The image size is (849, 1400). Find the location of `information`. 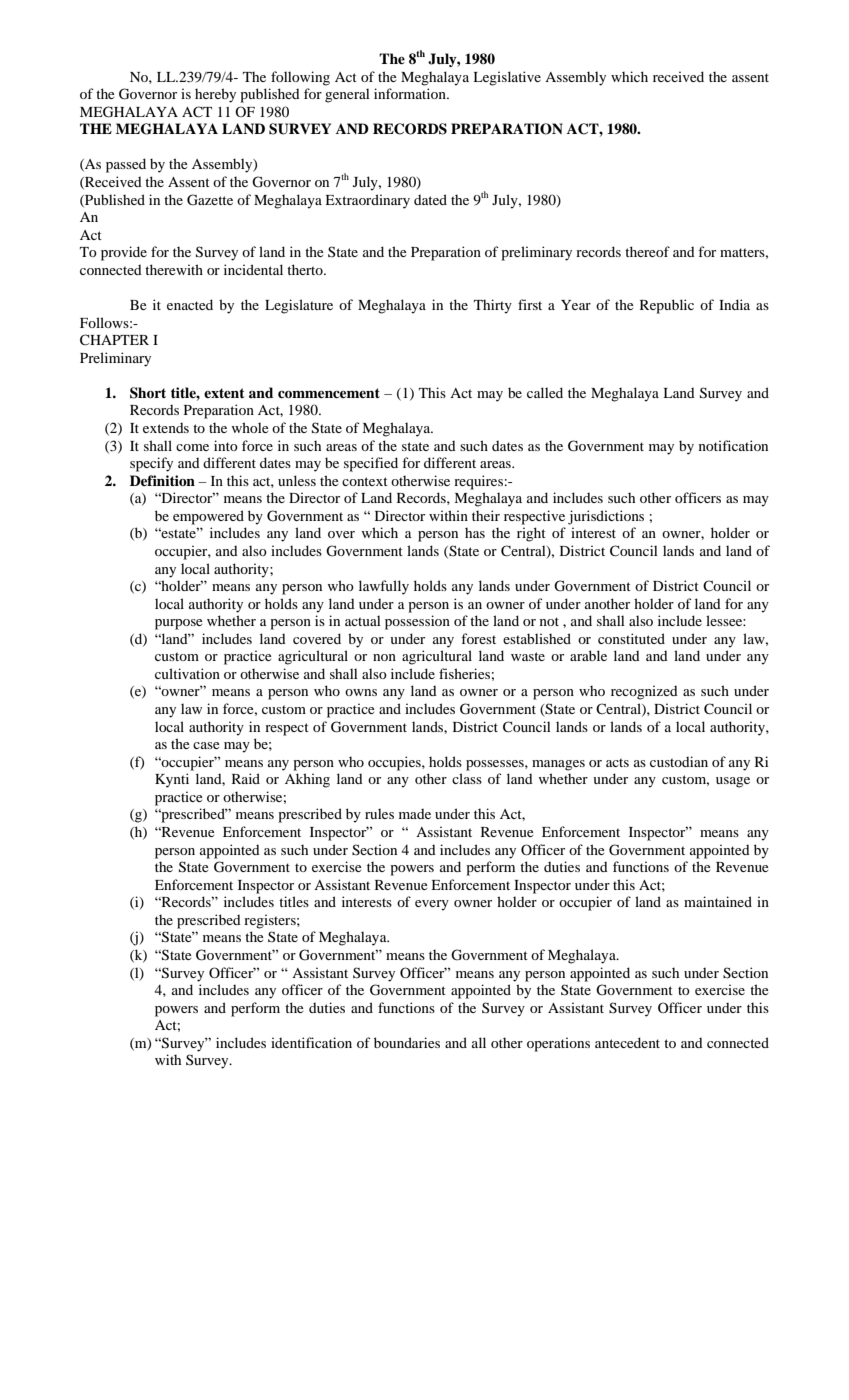

information is located at coordinates (411, 93).
